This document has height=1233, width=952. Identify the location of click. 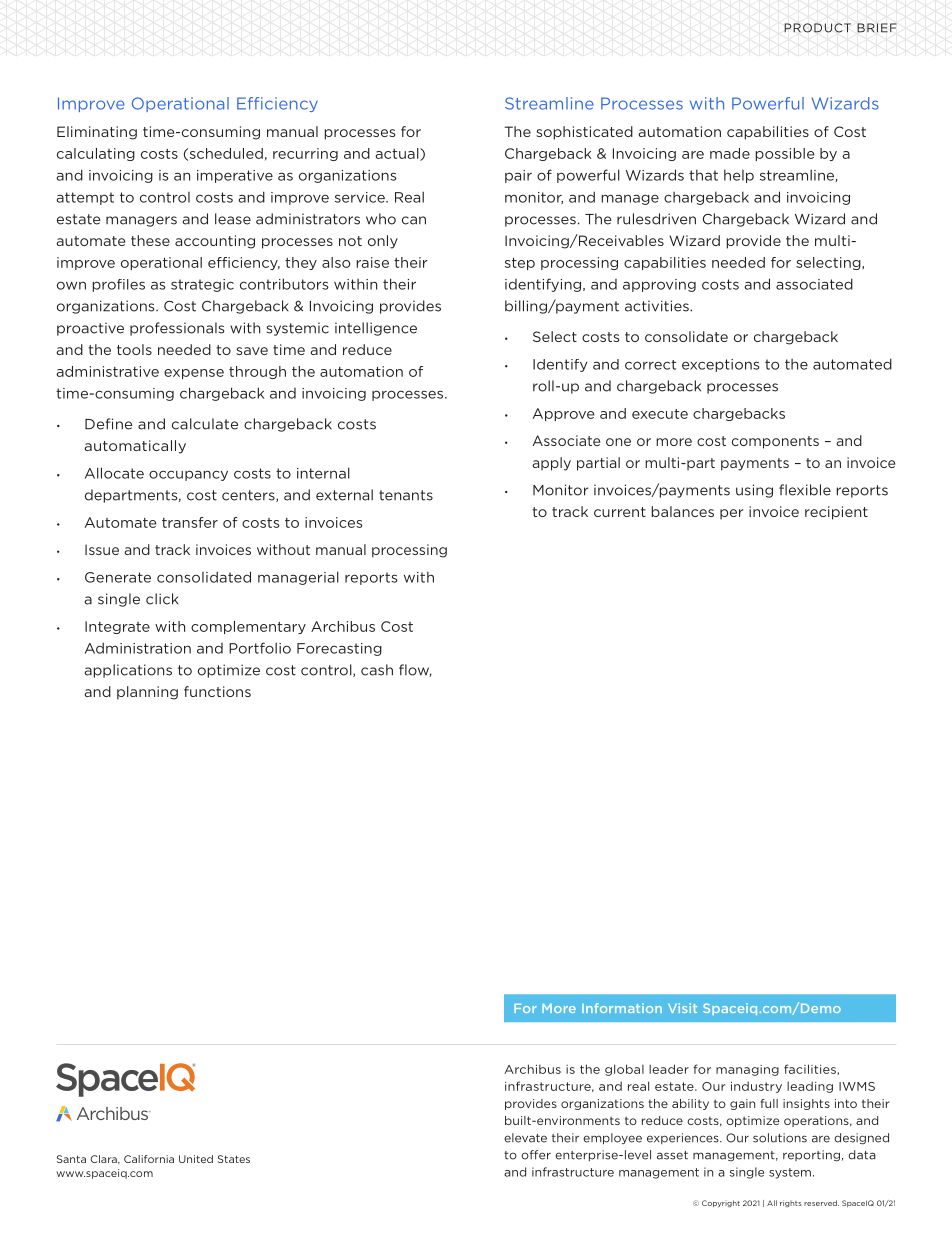
(162, 599).
